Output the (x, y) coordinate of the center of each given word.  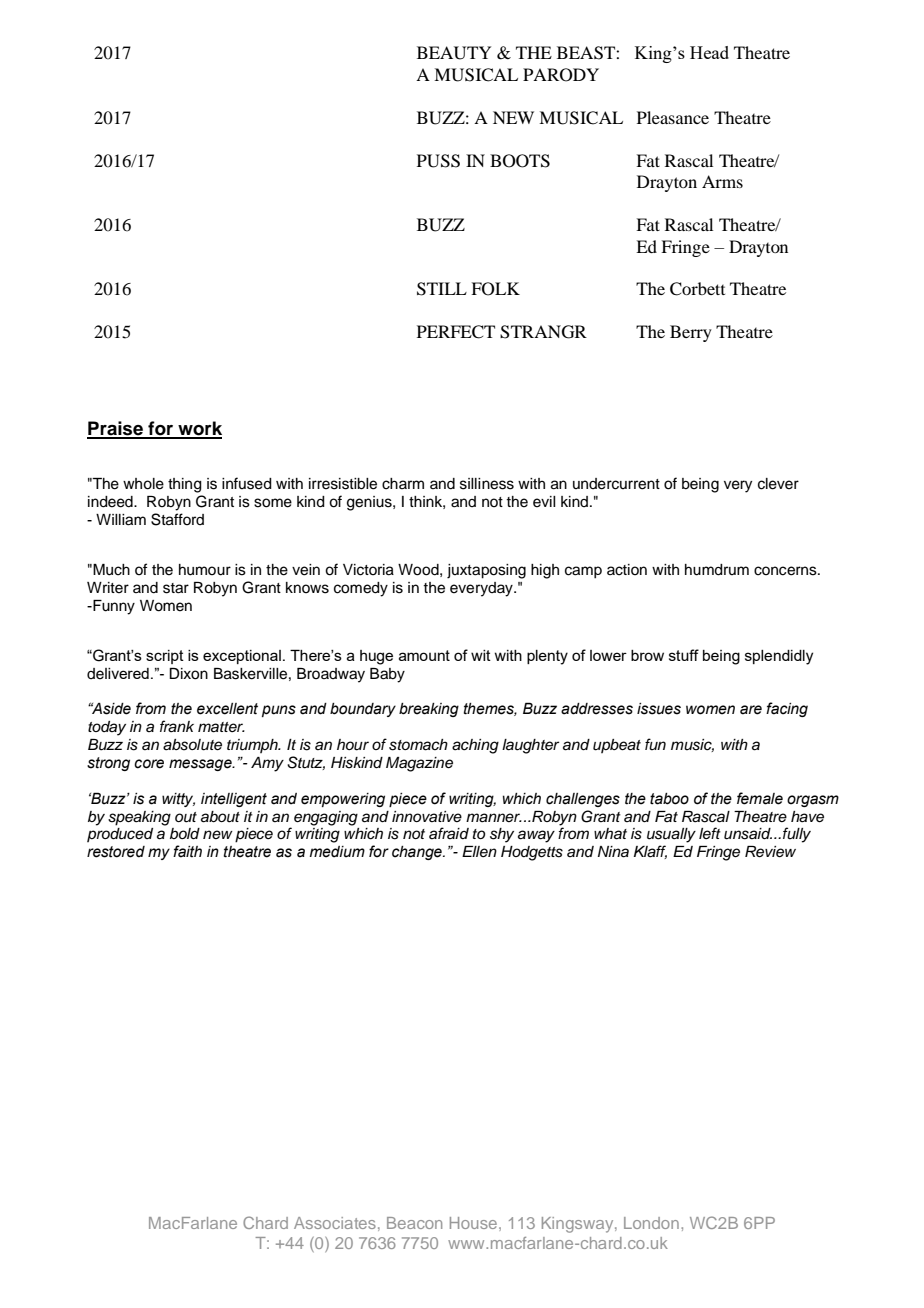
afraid (449, 833)
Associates (335, 1223)
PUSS (438, 161)
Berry (691, 333)
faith (187, 851)
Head (709, 52)
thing (185, 485)
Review (770, 852)
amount (424, 655)
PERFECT (456, 332)
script (165, 657)
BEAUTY (454, 53)
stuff (684, 655)
